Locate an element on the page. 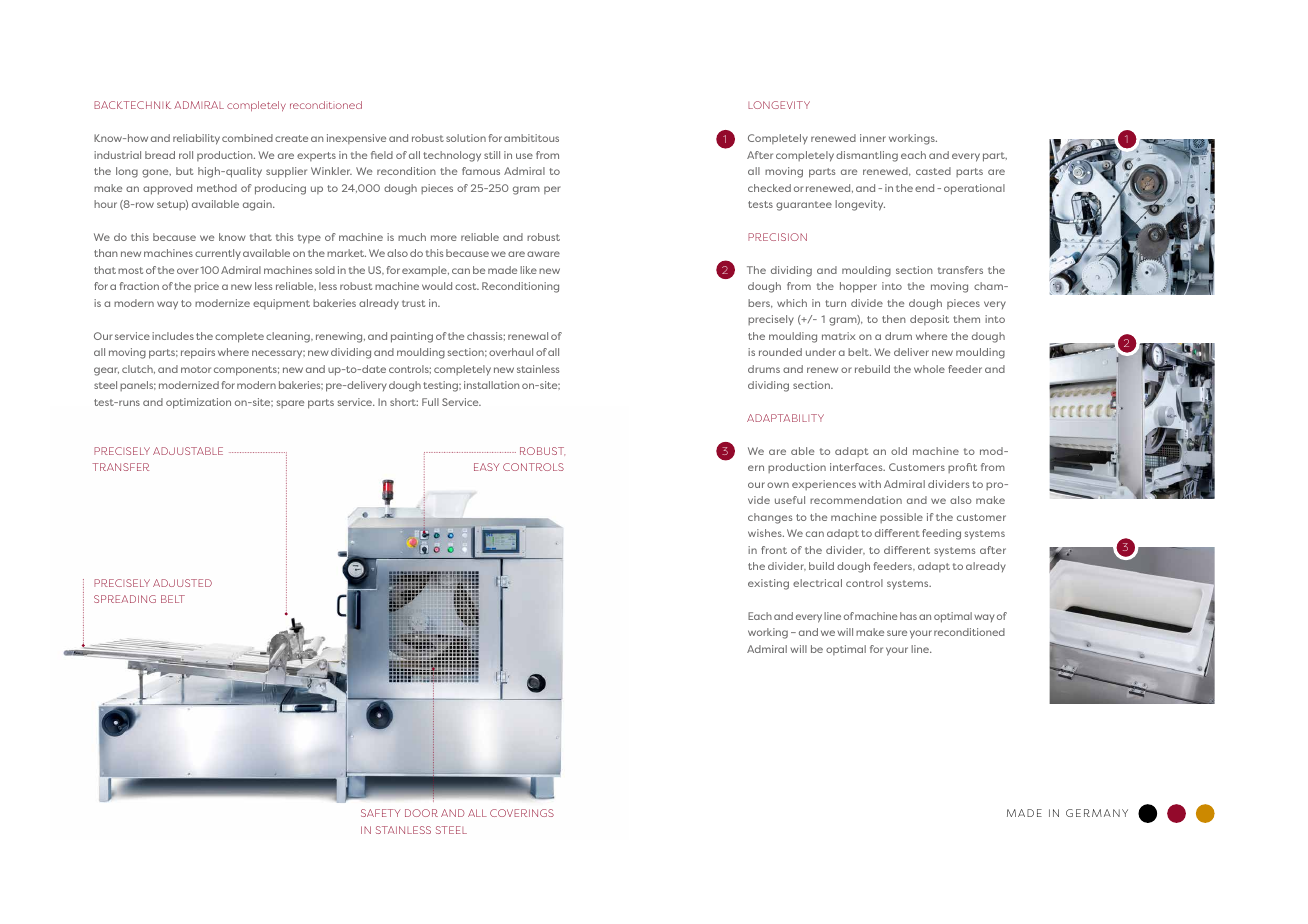  EASY is located at coordinates (486, 467).
